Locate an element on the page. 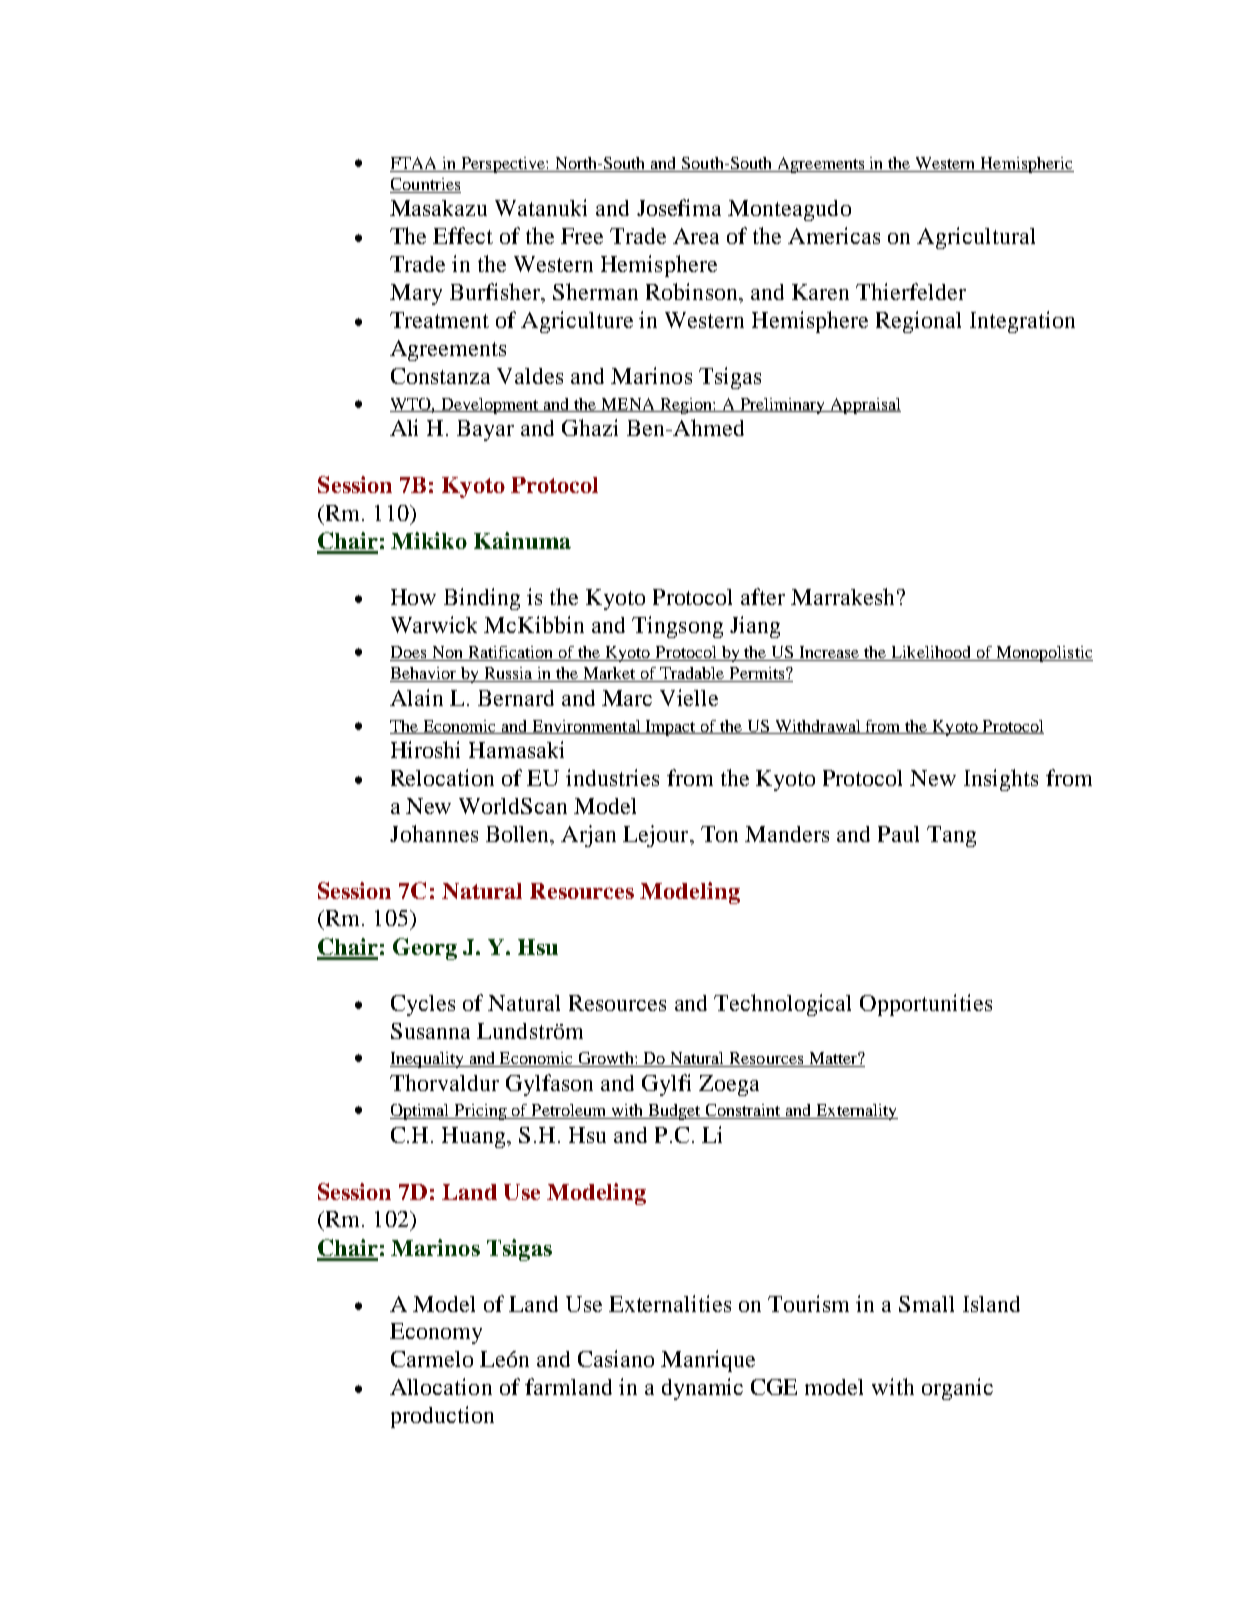 This document has height=1604, width=1239. after is located at coordinates (763, 596).
